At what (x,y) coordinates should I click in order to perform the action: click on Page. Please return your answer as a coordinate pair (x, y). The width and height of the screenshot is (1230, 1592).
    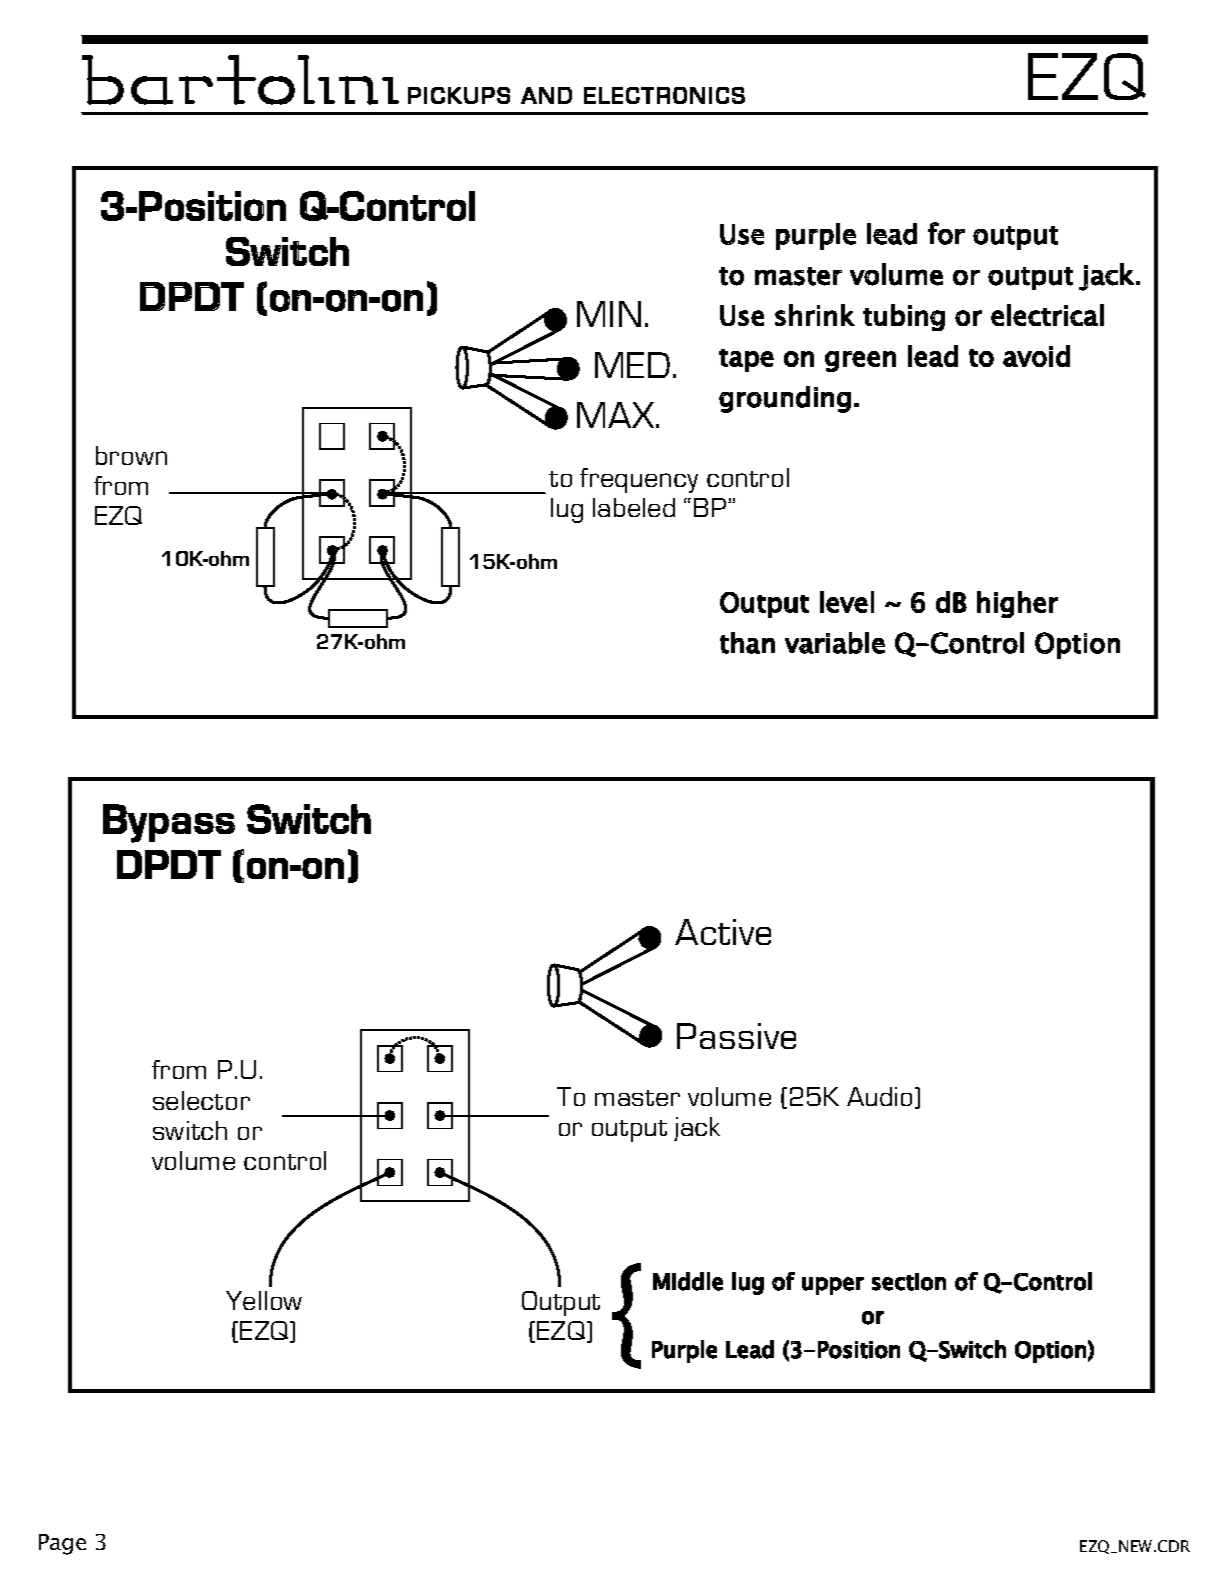
    Looking at the image, I should click on (62, 1544).
